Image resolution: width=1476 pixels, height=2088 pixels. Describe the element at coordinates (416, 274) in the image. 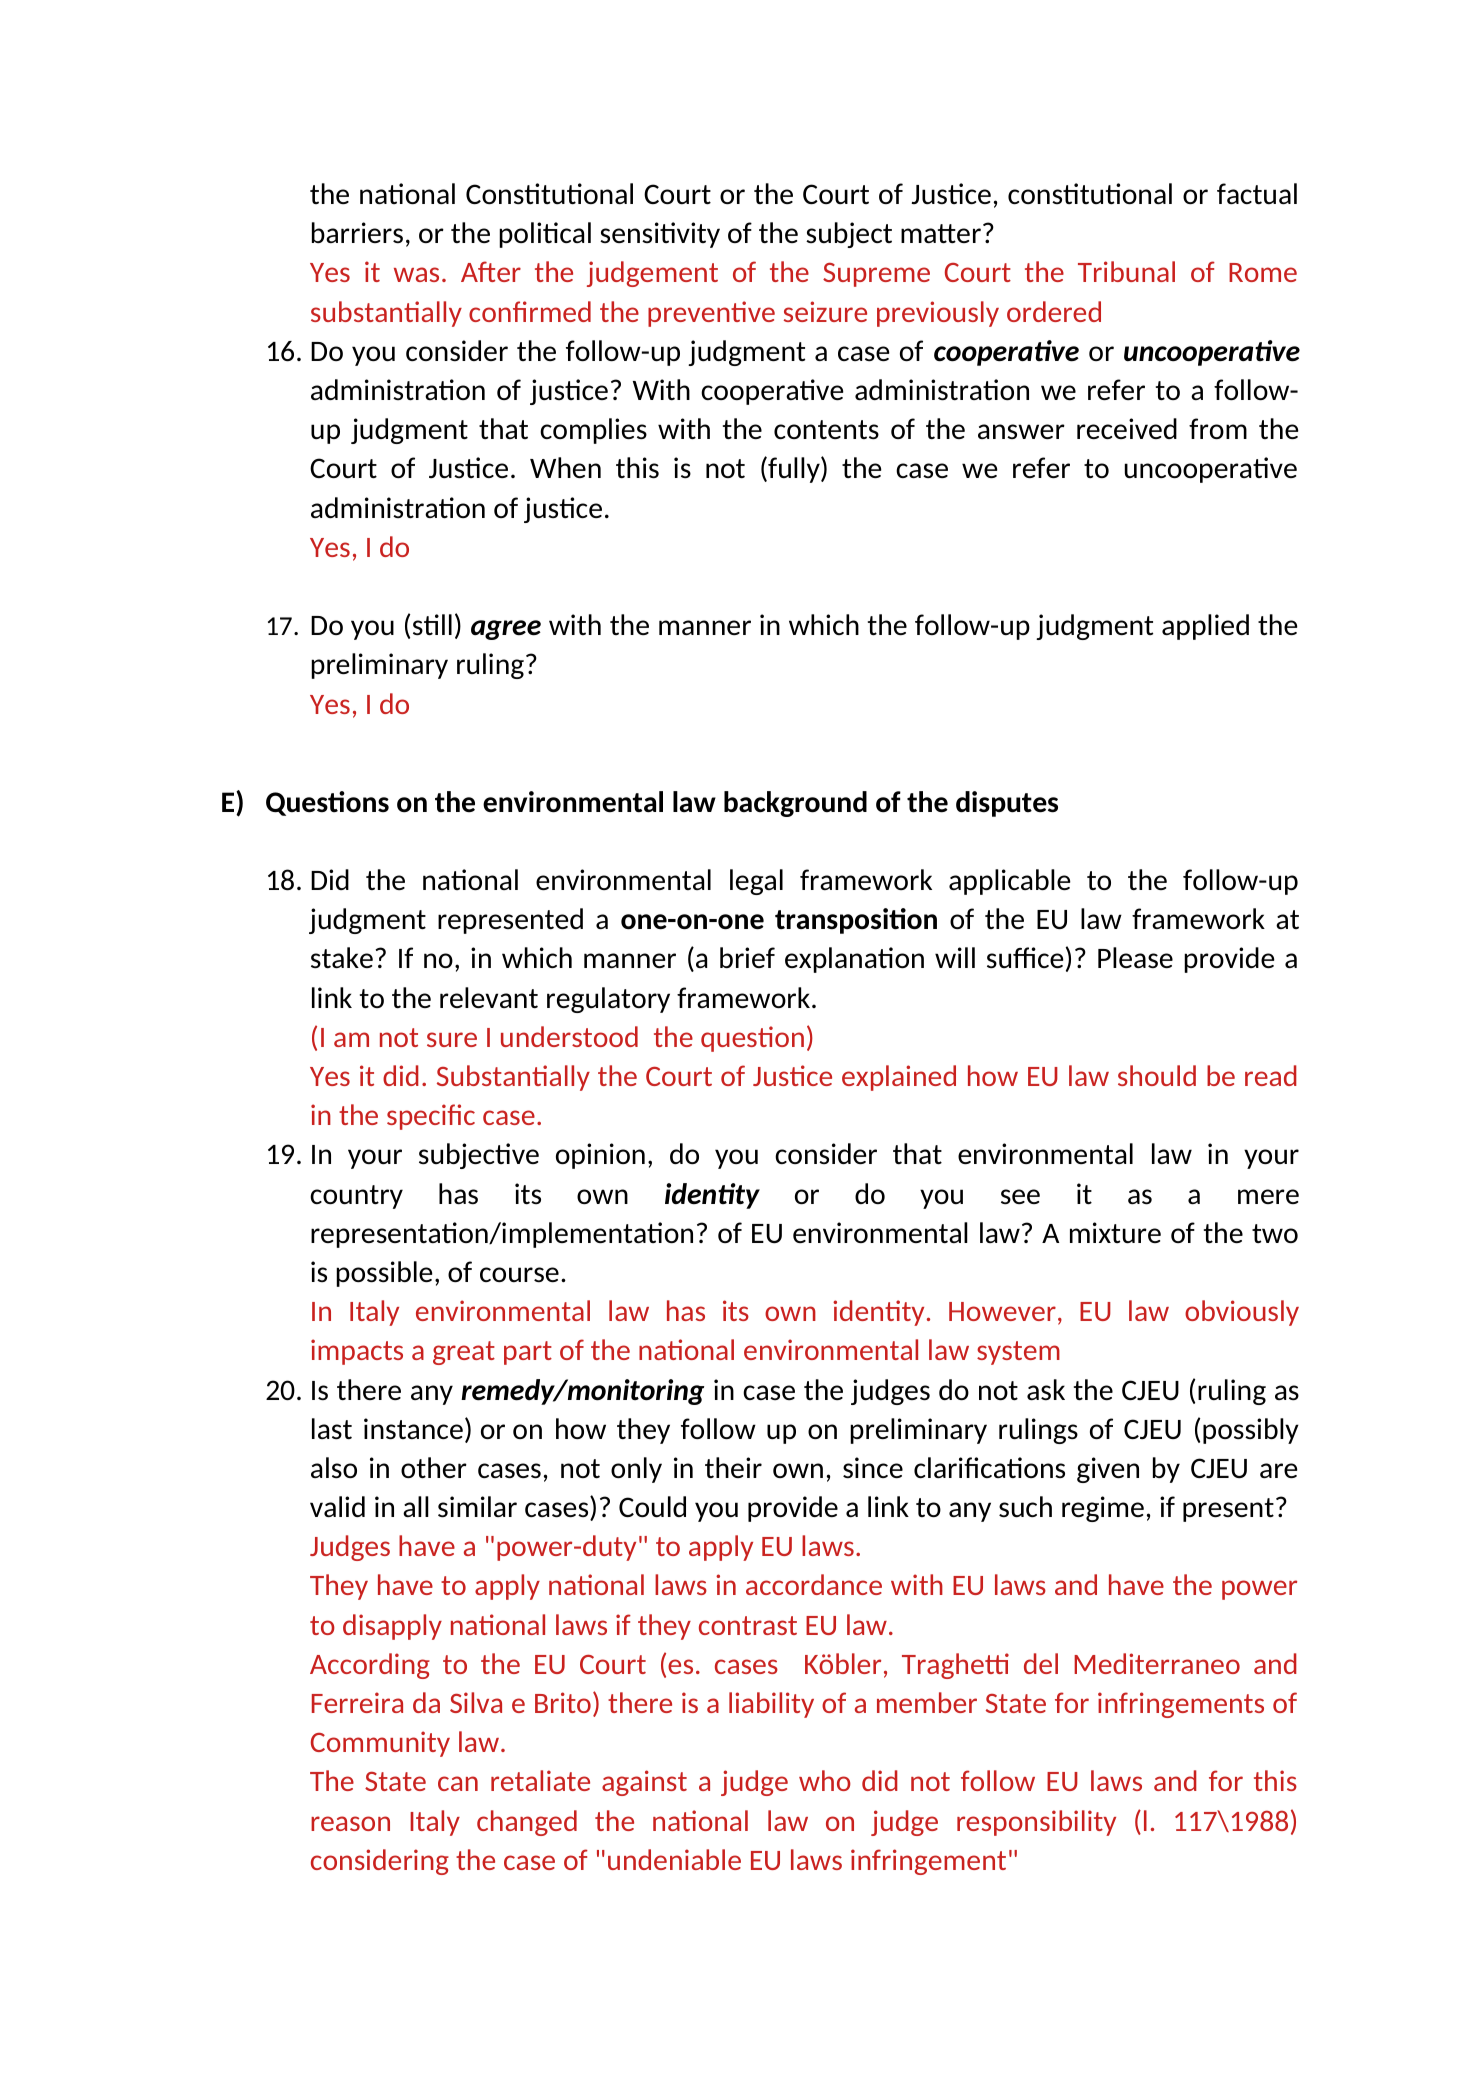

I see `was` at that location.
